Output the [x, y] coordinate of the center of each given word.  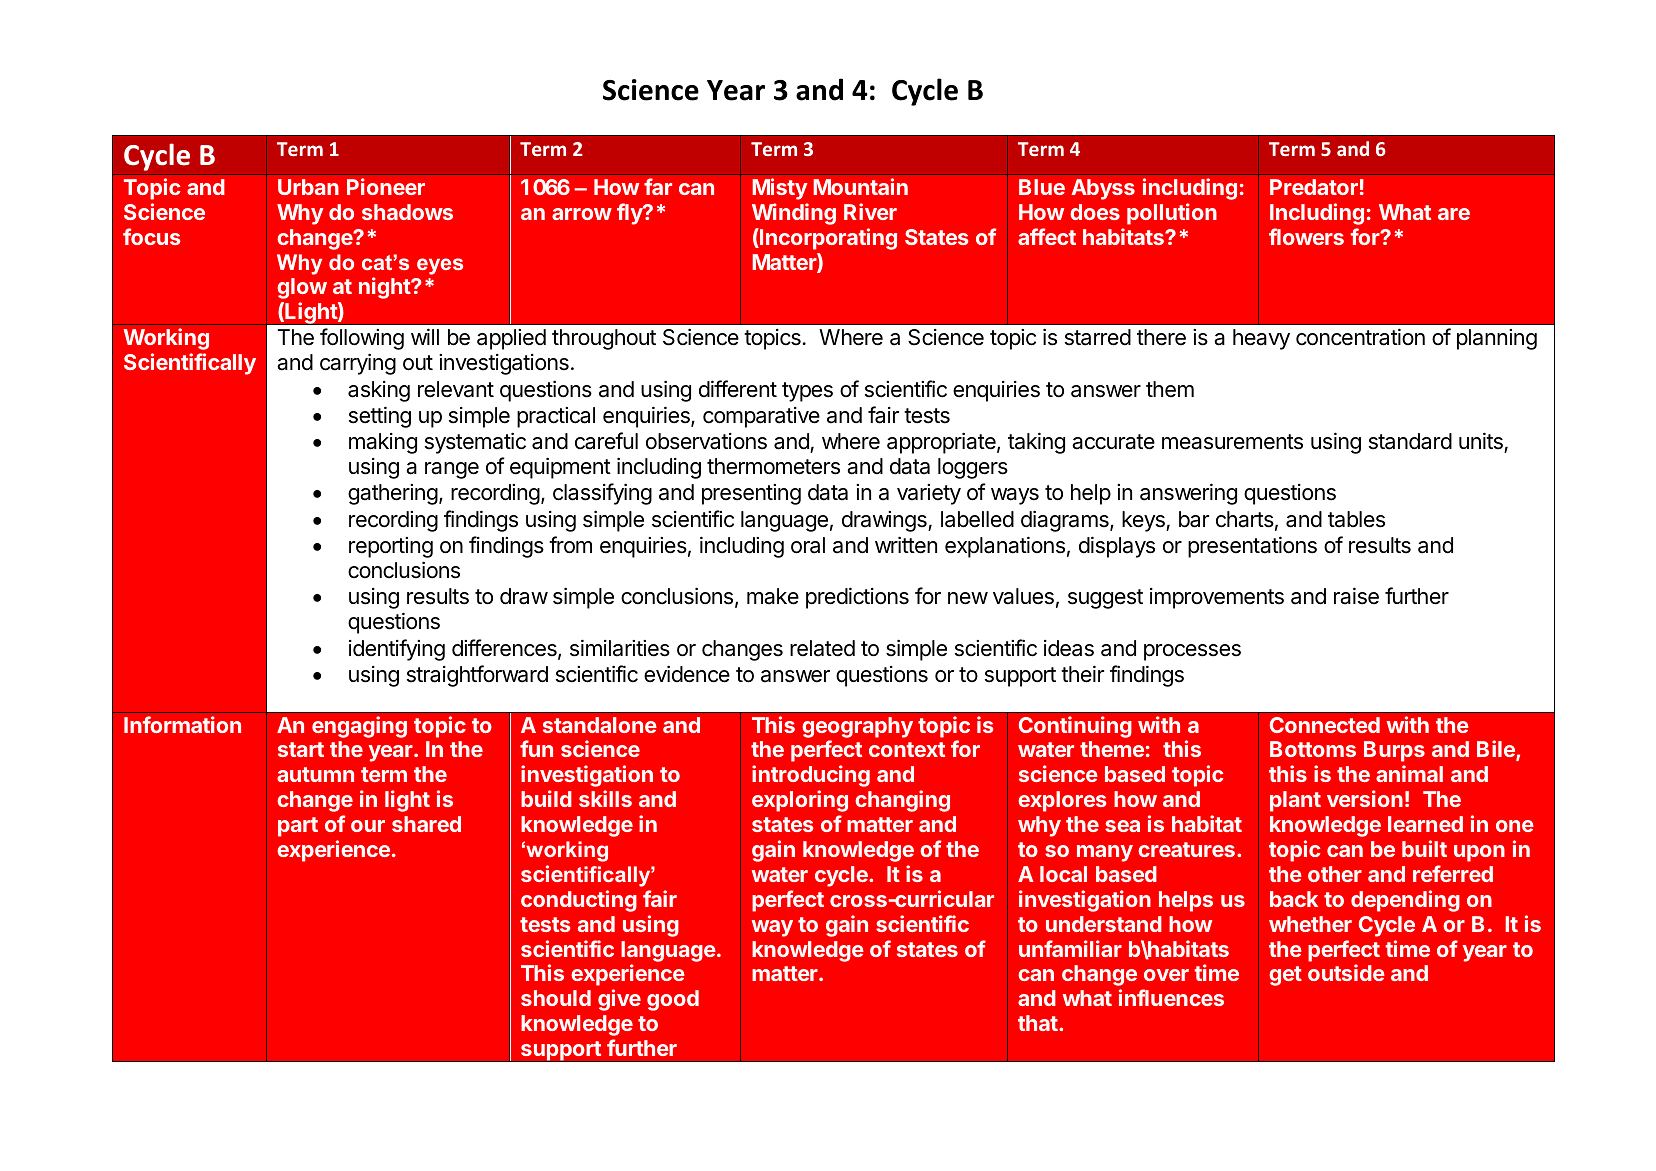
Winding [794, 214]
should [556, 998]
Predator [1314, 187]
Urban [308, 187]
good [673, 1000]
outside [1346, 972]
